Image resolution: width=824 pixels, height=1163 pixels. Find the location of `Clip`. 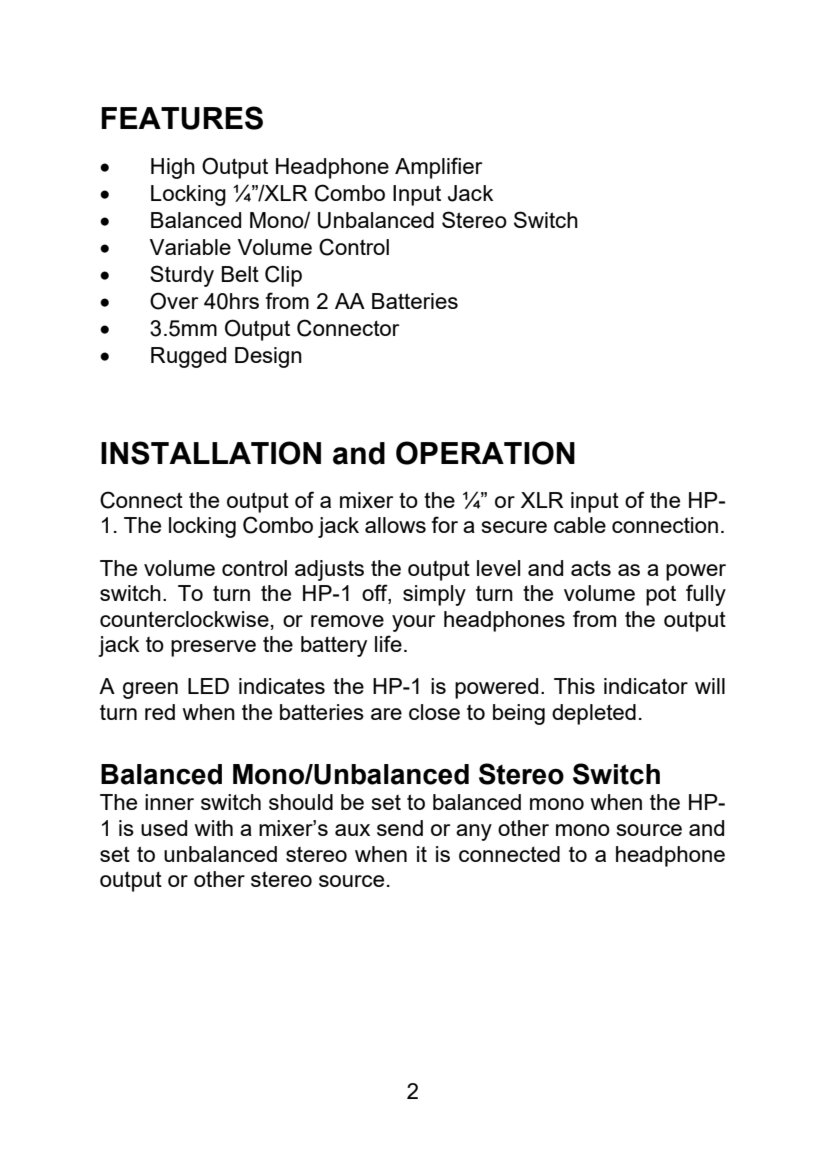

Clip is located at coordinates (283, 276).
